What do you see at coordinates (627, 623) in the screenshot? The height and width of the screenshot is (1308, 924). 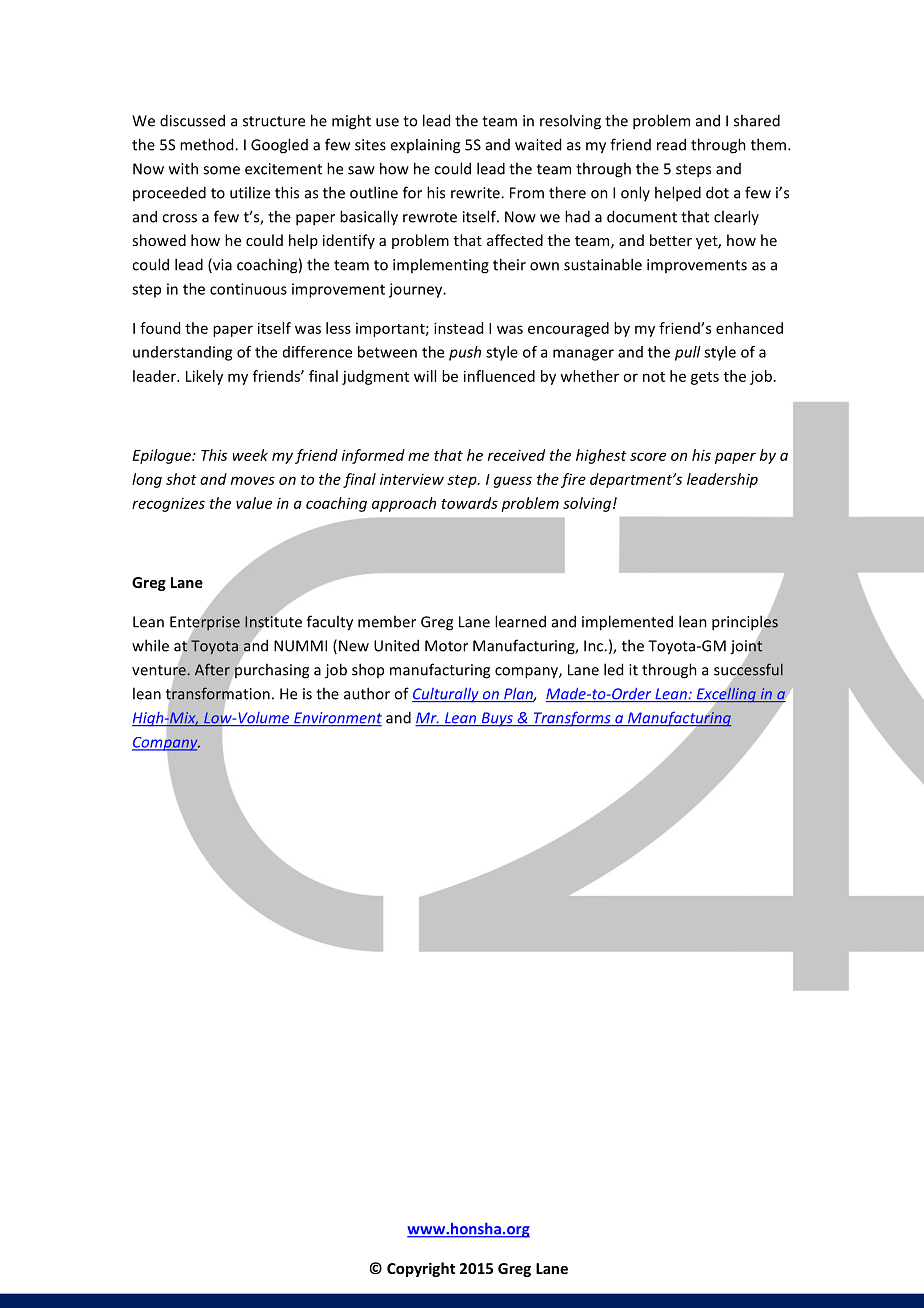 I see `implemented` at bounding box center [627, 623].
